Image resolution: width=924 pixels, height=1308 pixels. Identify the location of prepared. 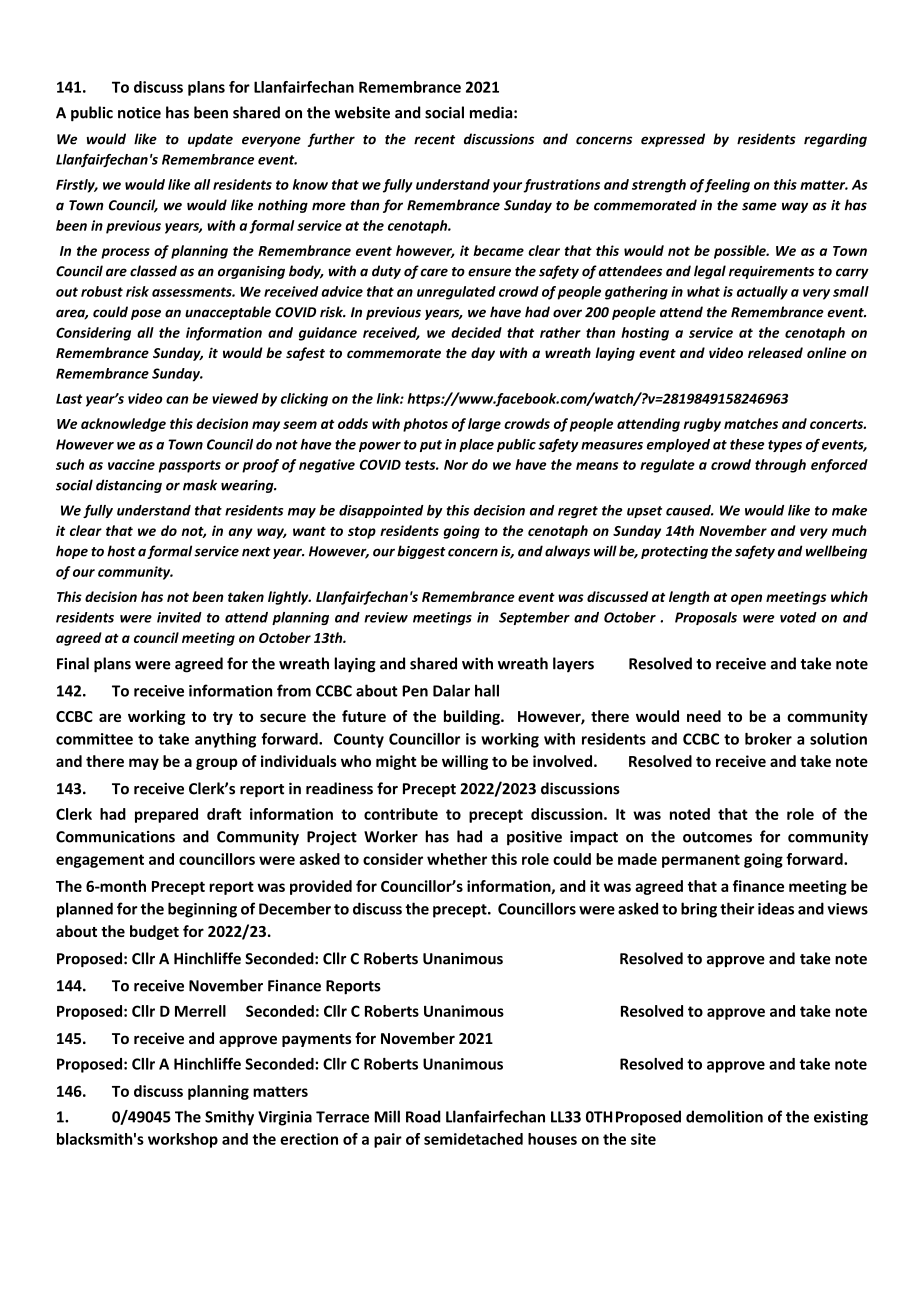
(166, 815).
